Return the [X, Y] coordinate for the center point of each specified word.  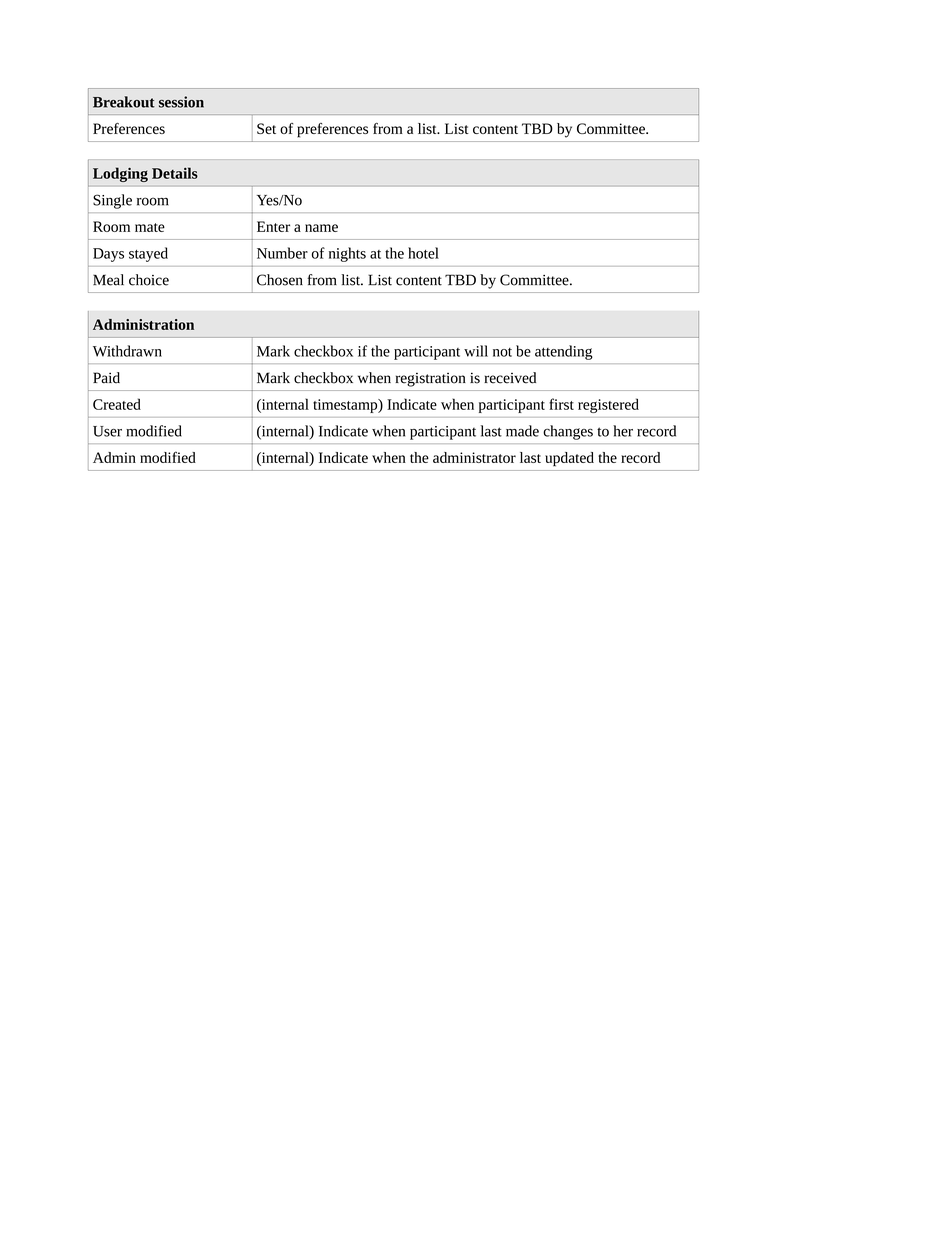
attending [564, 352]
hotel [423, 253]
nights [347, 254]
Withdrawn [127, 351]
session [181, 102]
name [321, 228]
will [476, 351]
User [107, 431]
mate [150, 227]
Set [266, 128]
